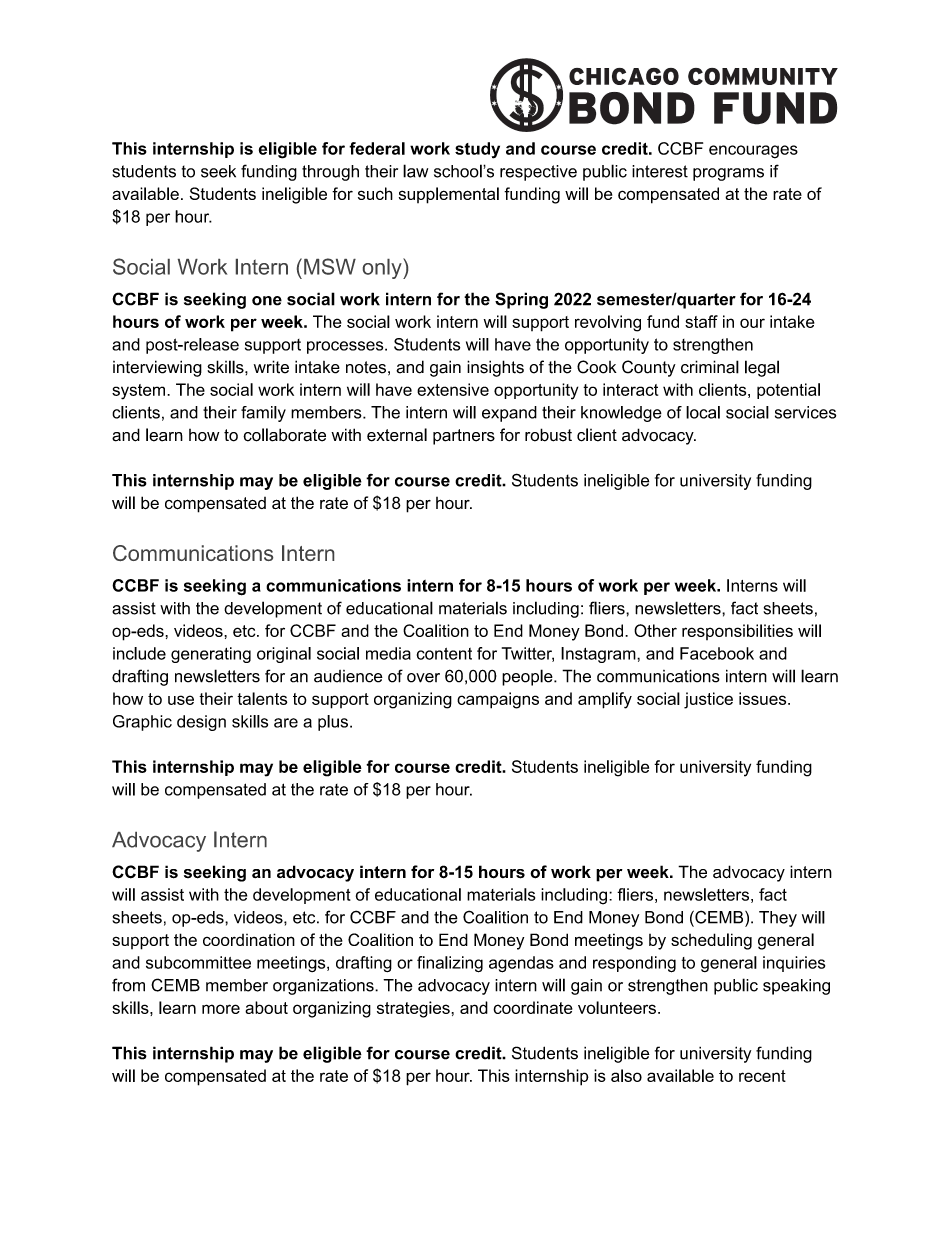  What do you see at coordinates (221, 1009) in the screenshot?
I see `more` at bounding box center [221, 1009].
